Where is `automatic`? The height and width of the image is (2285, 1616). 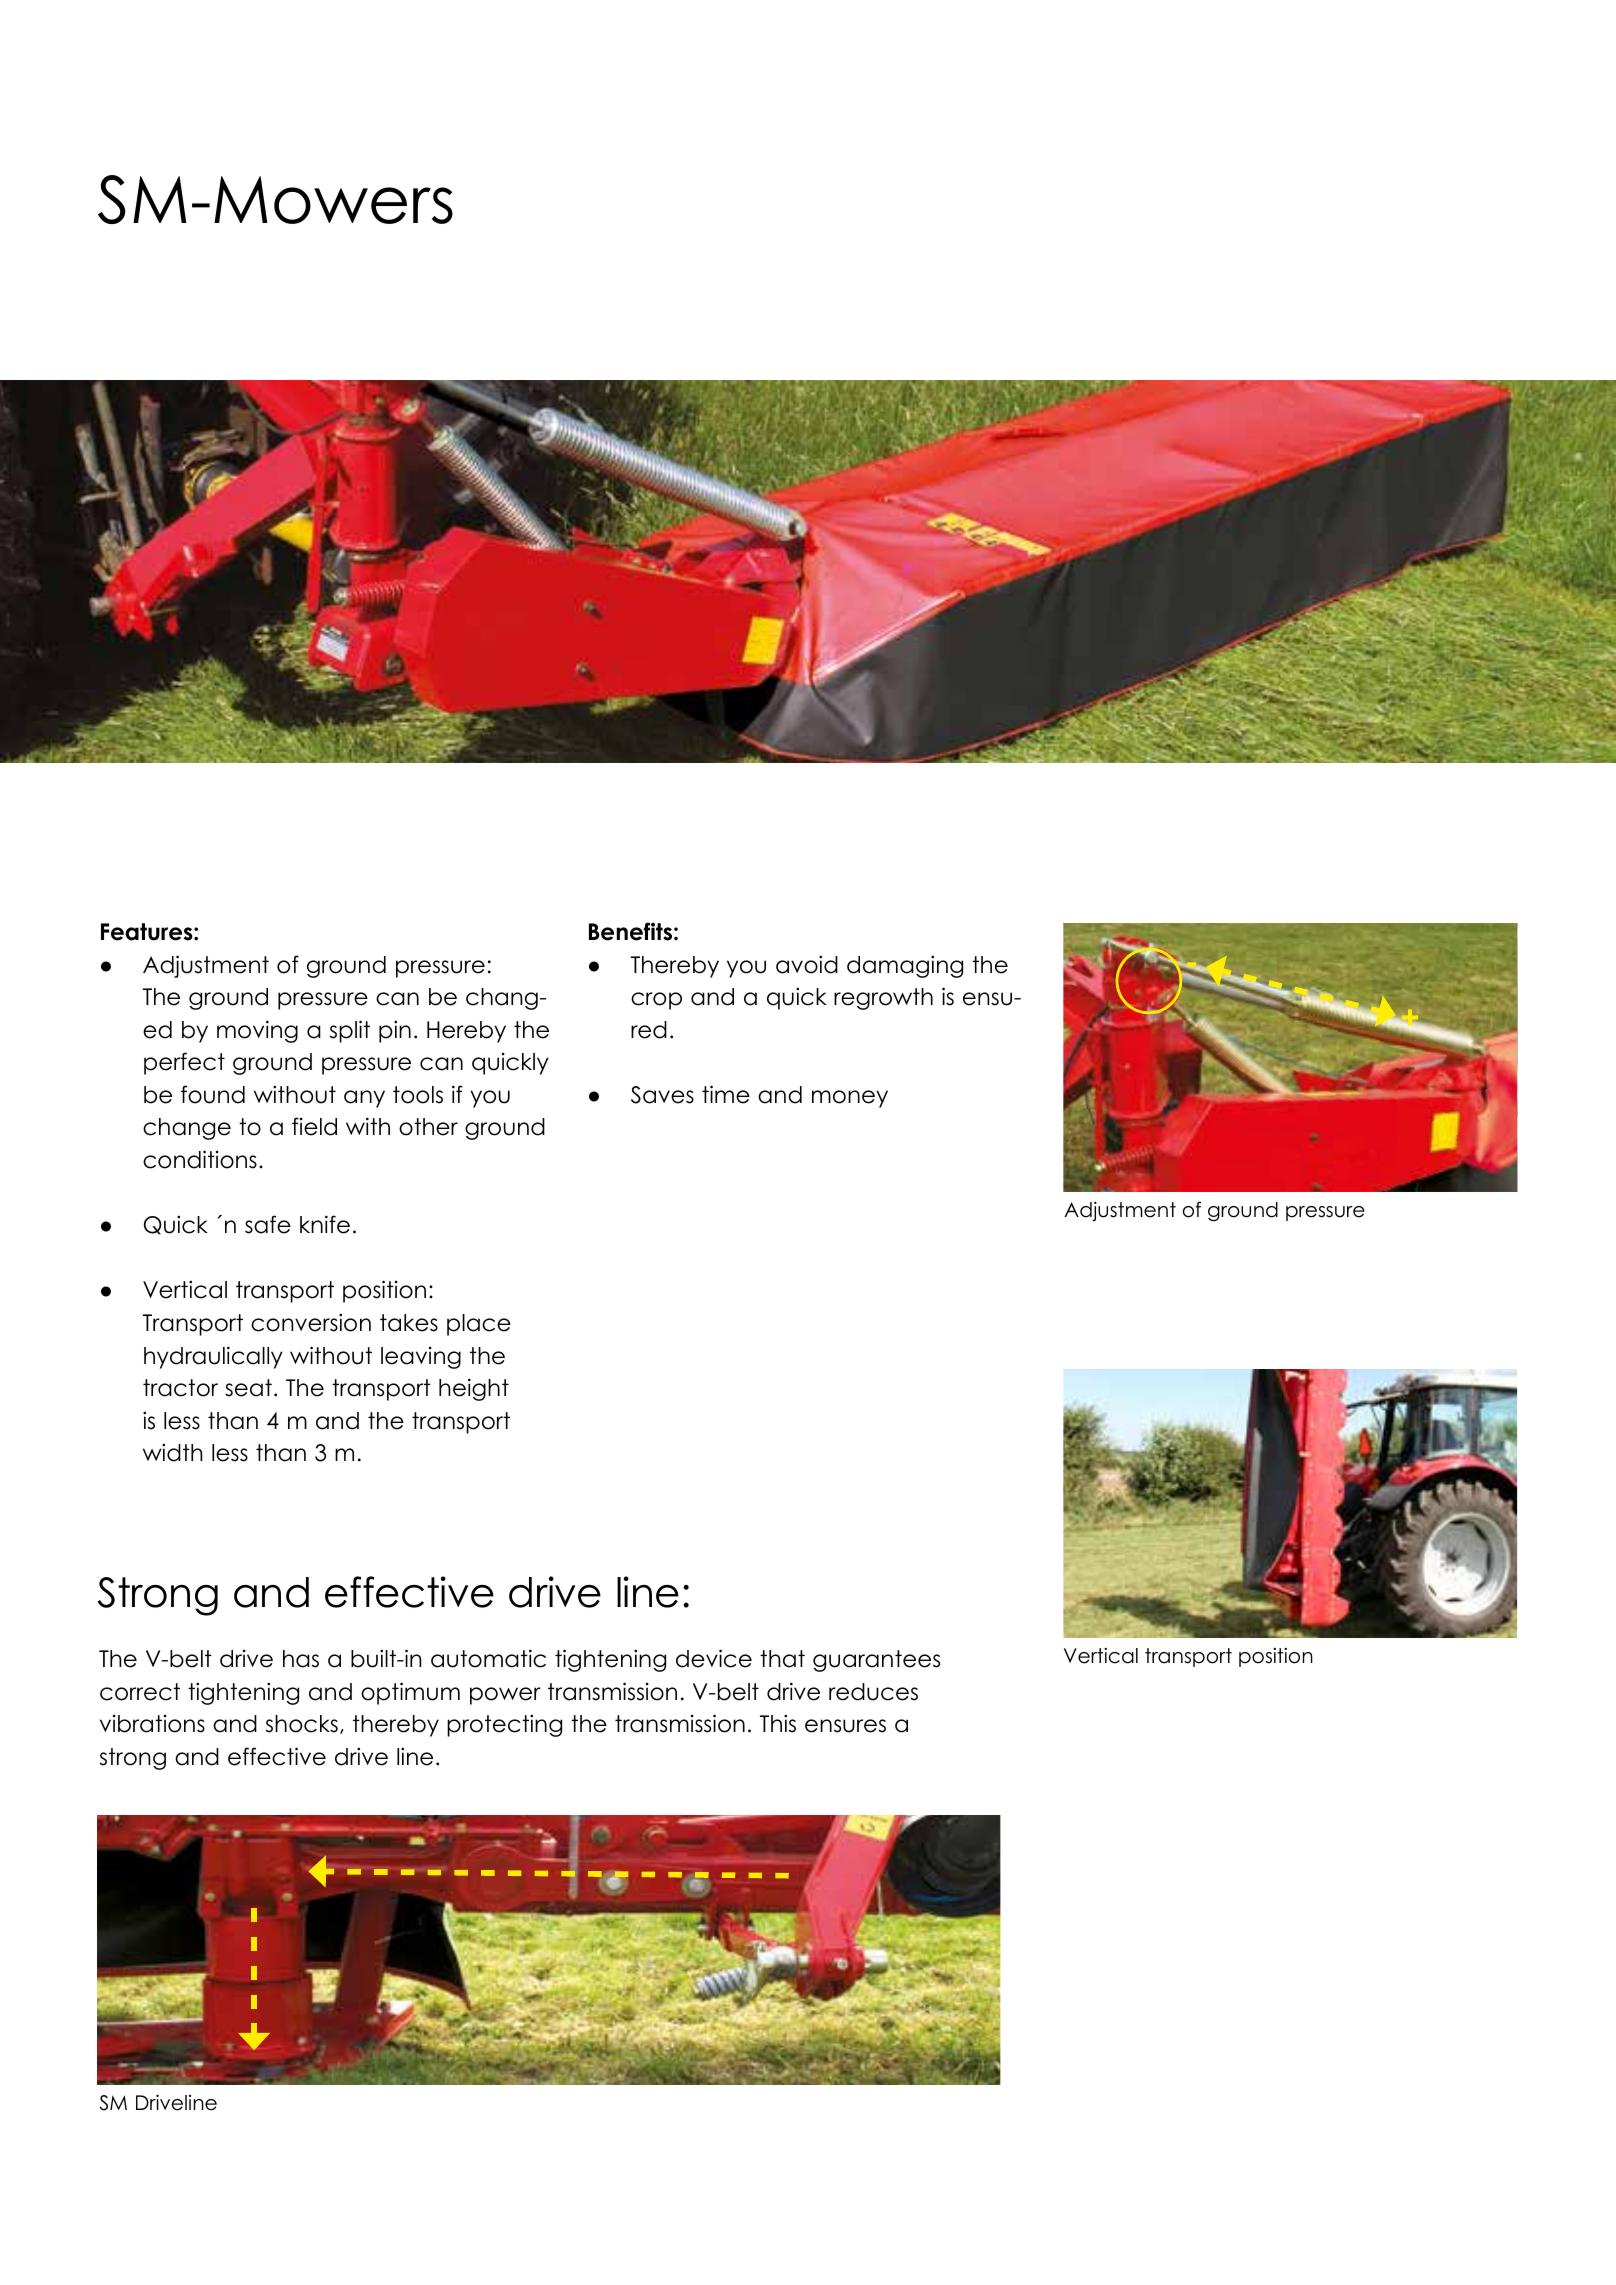 automatic is located at coordinates (488, 1658).
